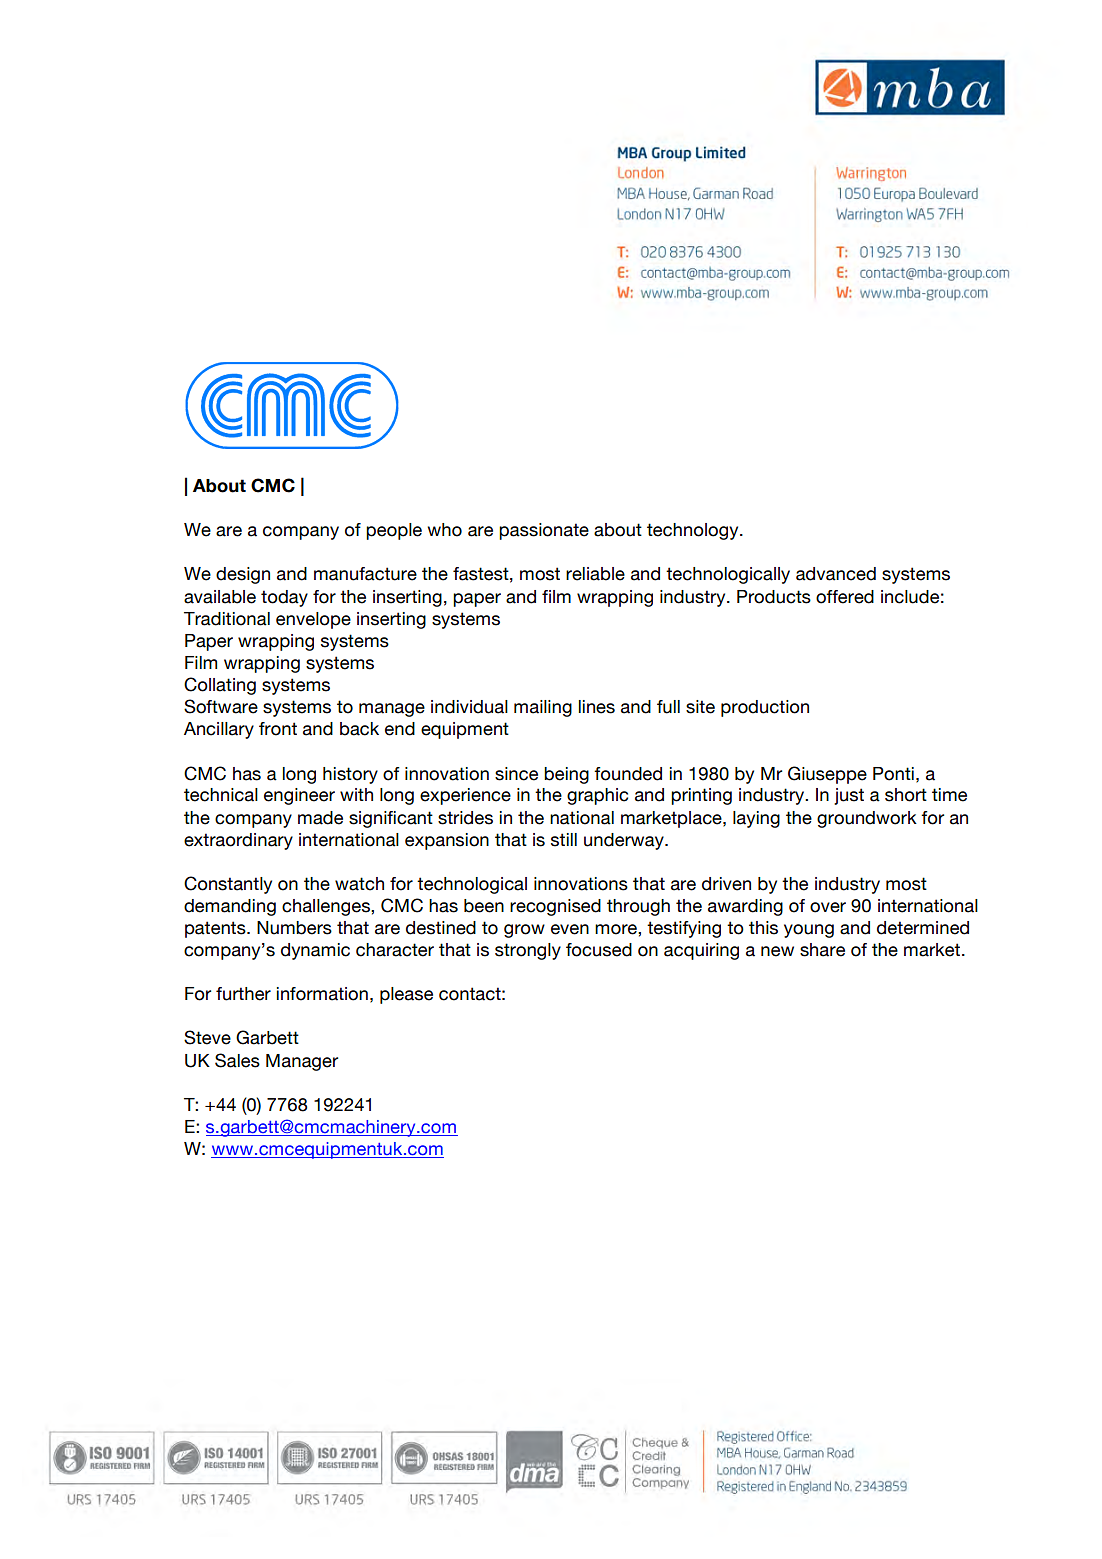 Image resolution: width=1102 pixels, height=1559 pixels. I want to click on passionate, so click(544, 531).
